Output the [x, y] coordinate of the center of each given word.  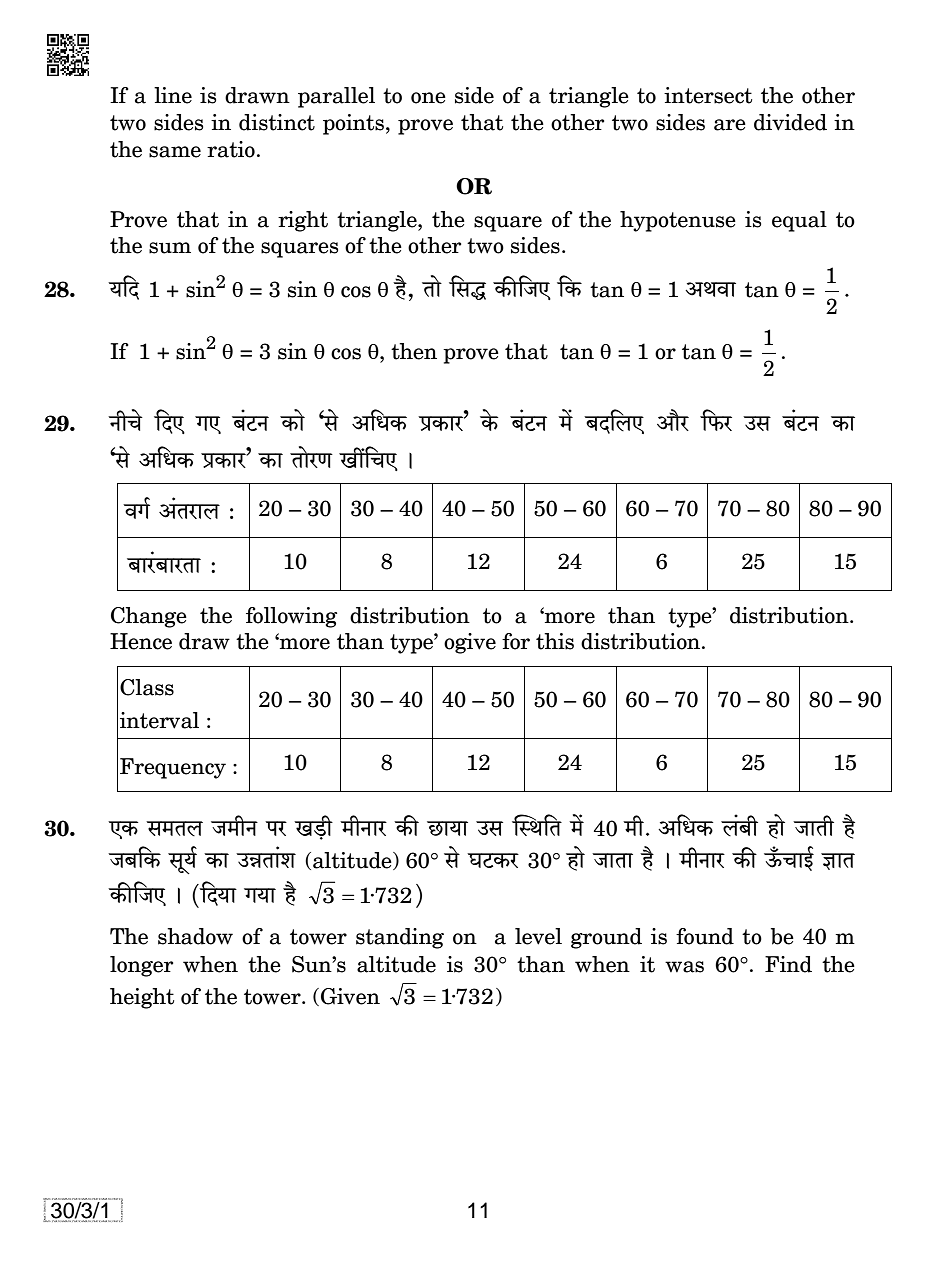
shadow [195, 936]
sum [170, 248]
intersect [708, 95]
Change [149, 617]
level [538, 936]
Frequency [173, 768]
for [516, 641]
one [428, 98]
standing [400, 938]
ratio [231, 149]
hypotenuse [678, 221]
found [705, 936]
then [414, 351]
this [555, 641]
